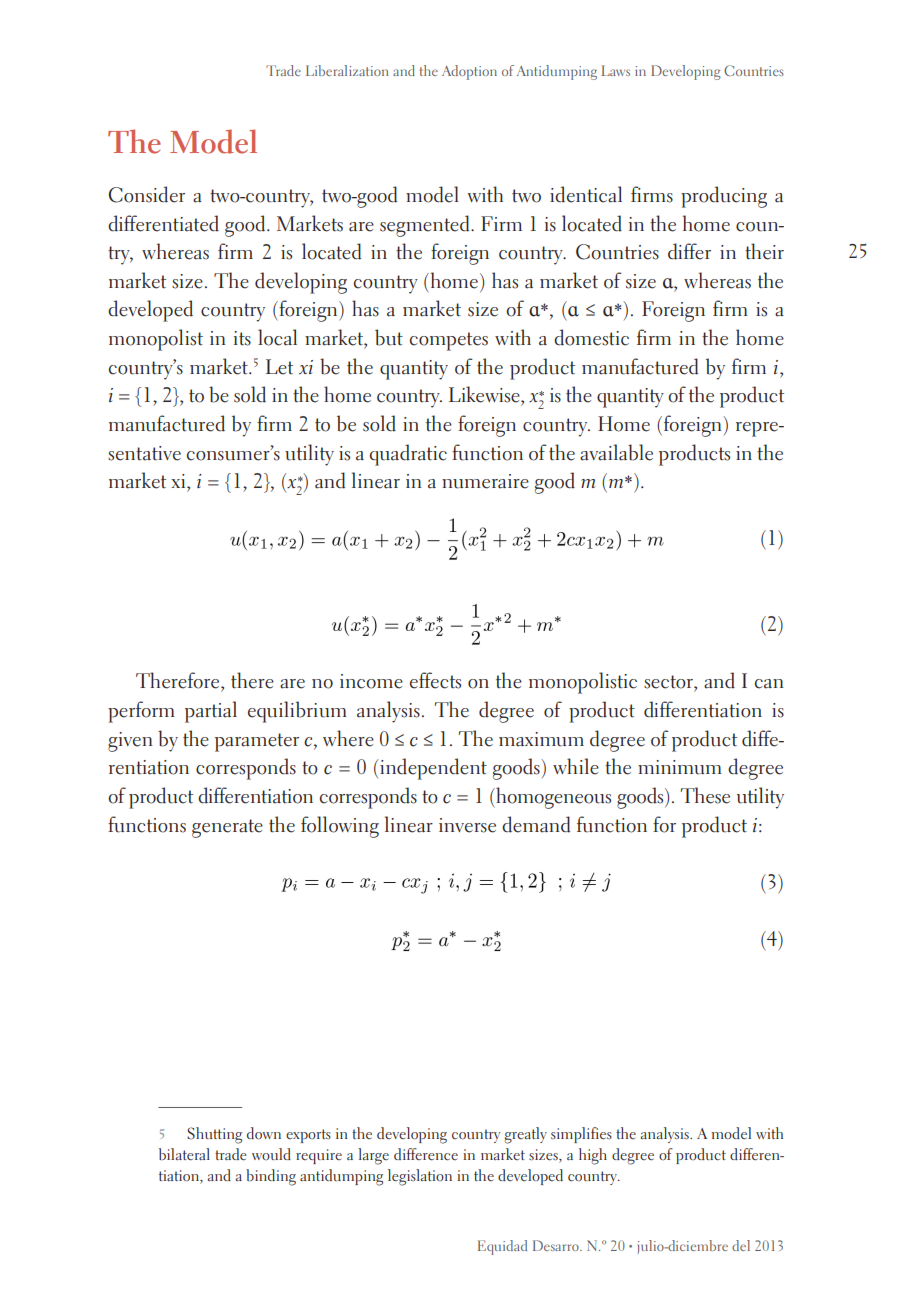  What do you see at coordinates (669, 682) in the page?
I see `sector` at bounding box center [669, 682].
